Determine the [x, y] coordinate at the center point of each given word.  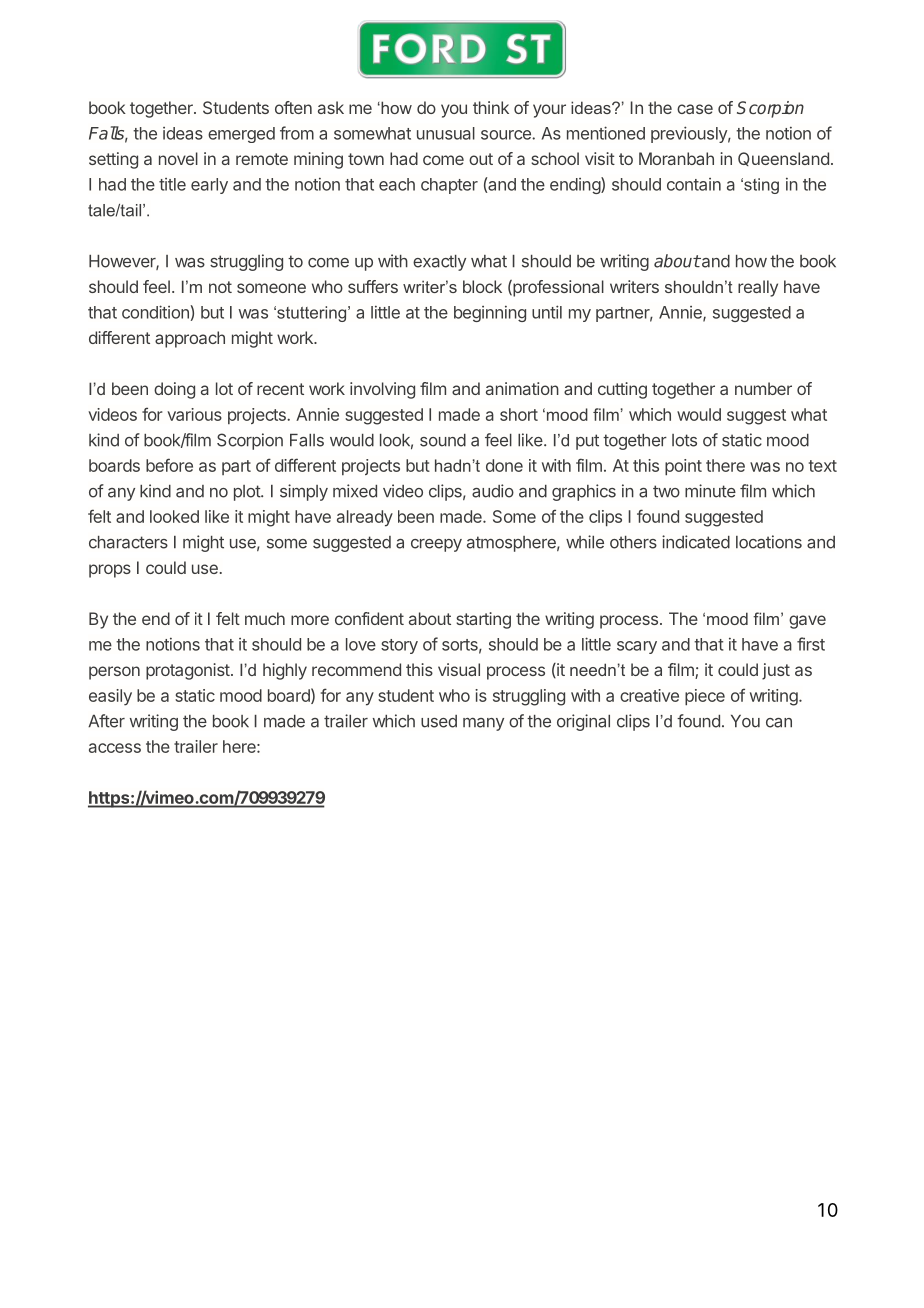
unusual [446, 133]
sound [443, 440]
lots [684, 440]
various [194, 414]
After [106, 721]
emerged [241, 135]
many [483, 724]
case [695, 109]
